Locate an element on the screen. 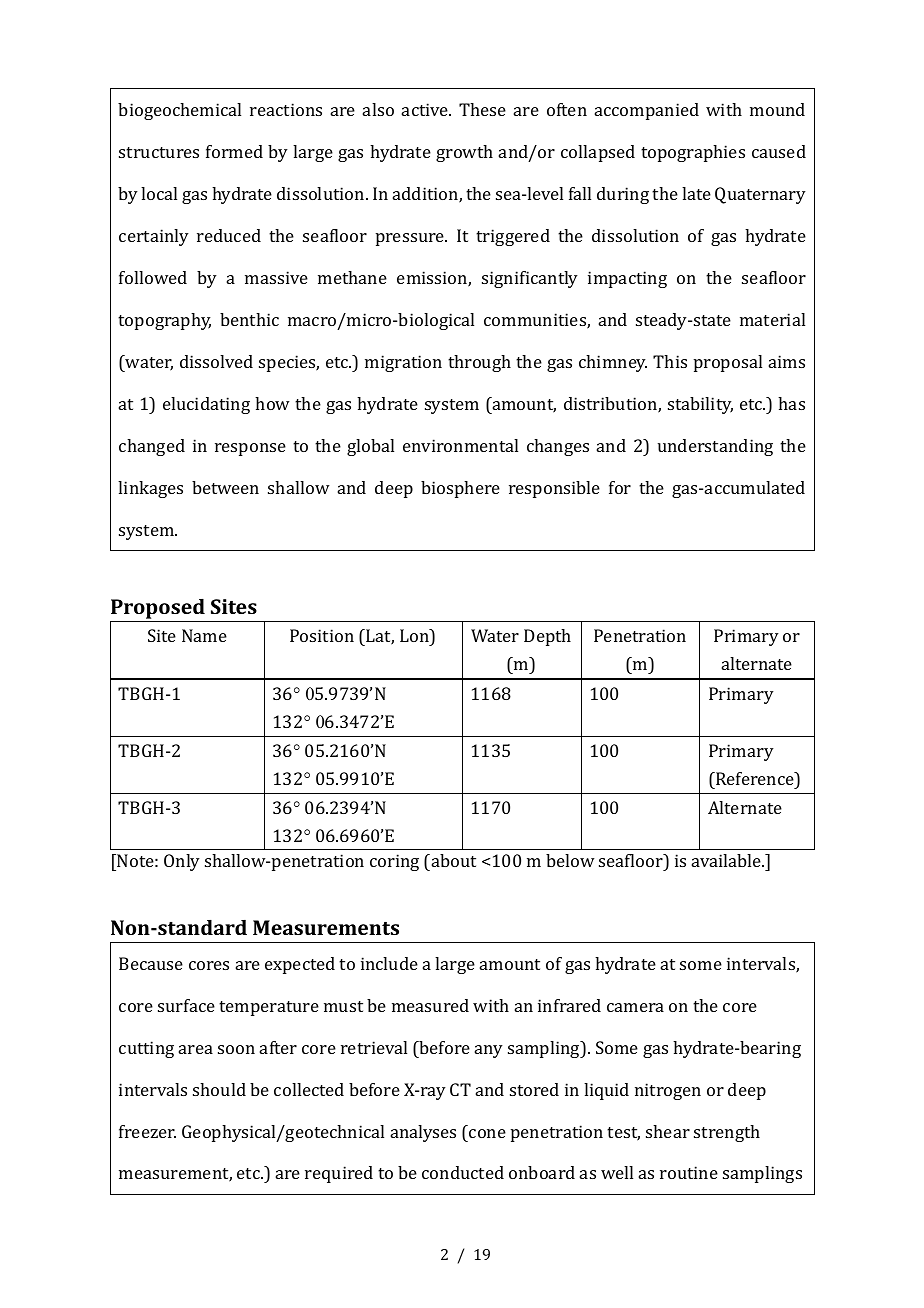  growth is located at coordinates (464, 153).
